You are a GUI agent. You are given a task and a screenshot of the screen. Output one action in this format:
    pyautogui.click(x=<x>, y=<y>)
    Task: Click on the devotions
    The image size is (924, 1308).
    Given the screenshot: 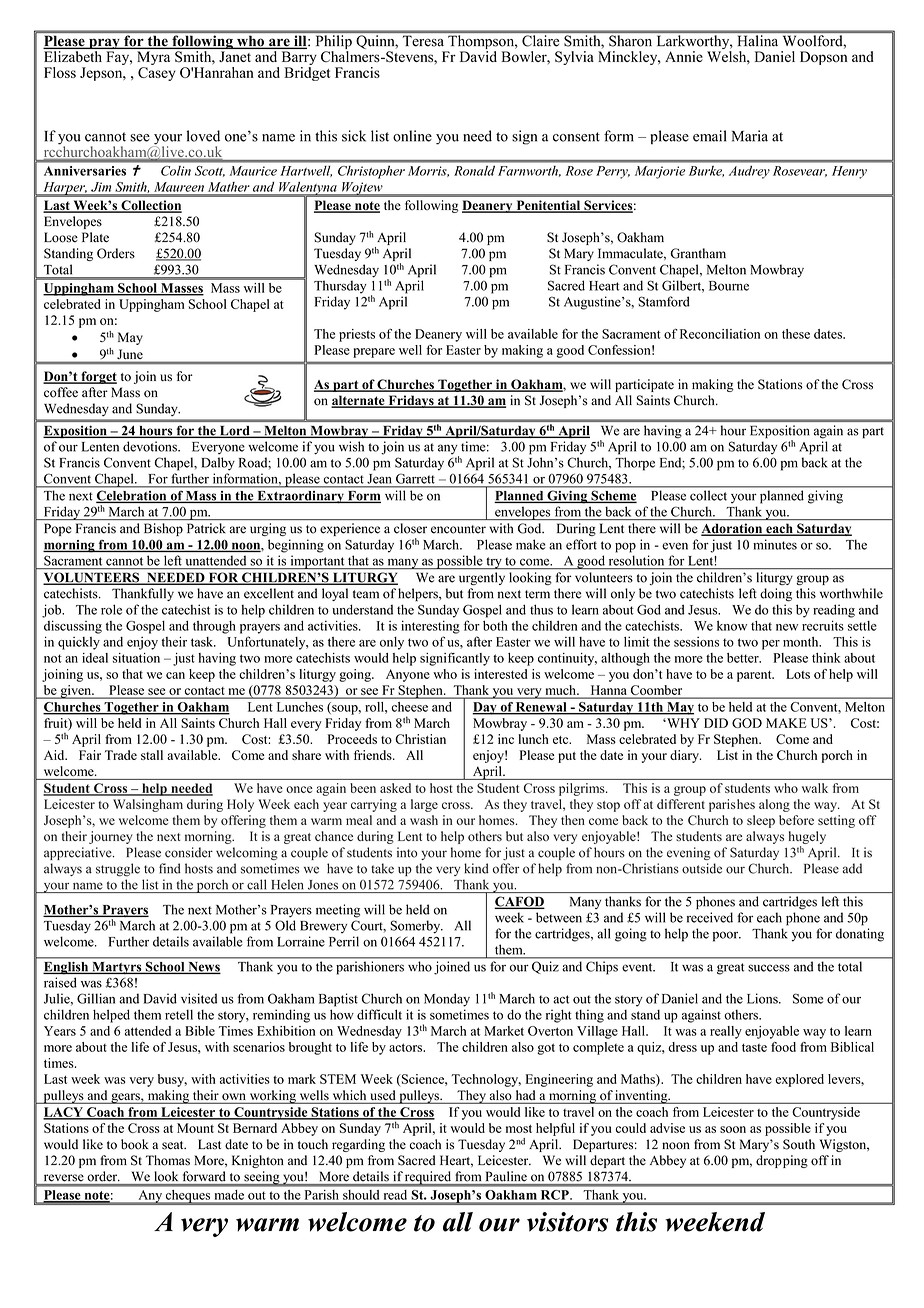 What is the action you would take?
    pyautogui.click(x=151, y=446)
